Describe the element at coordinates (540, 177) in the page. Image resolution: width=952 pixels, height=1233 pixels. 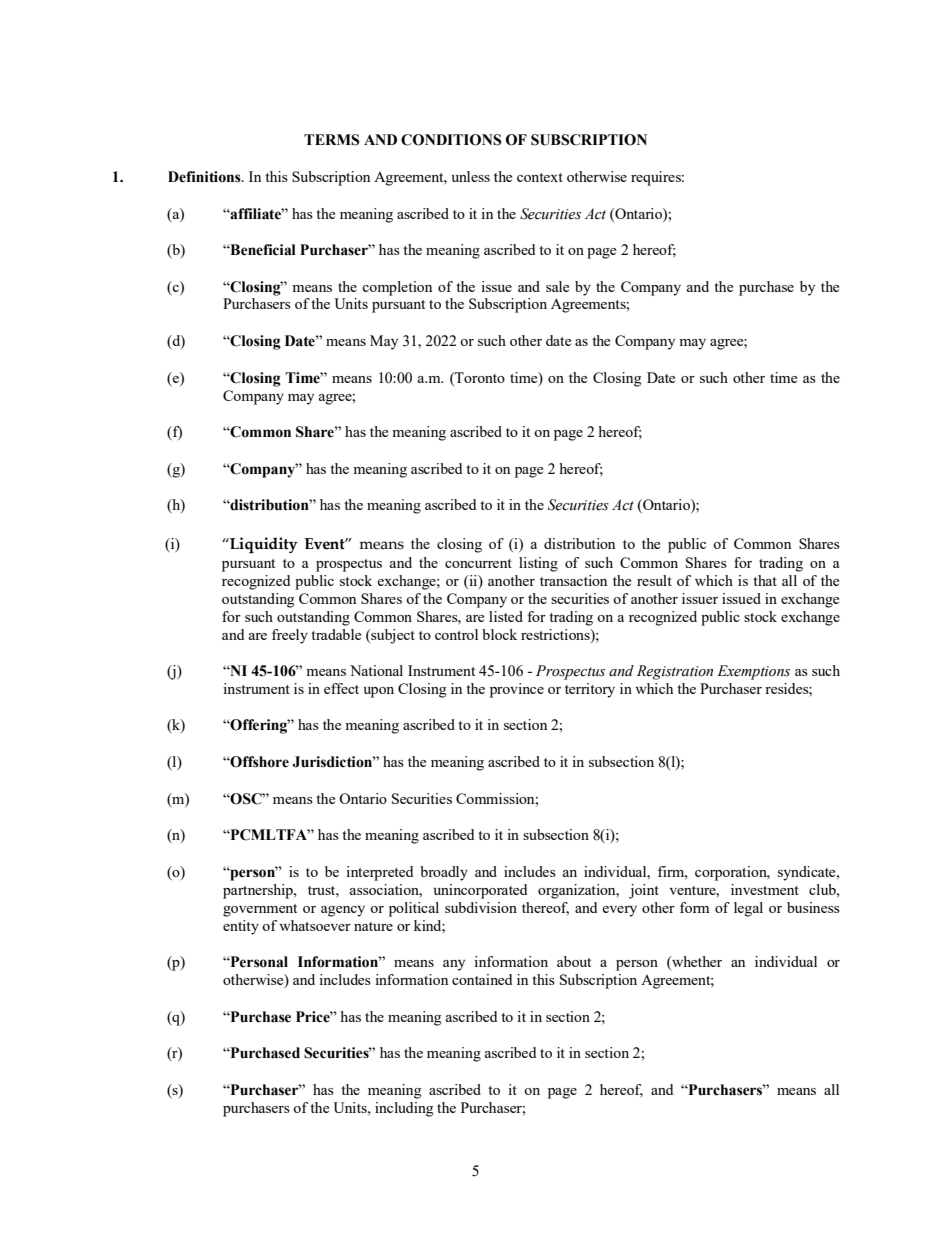
I see `context` at that location.
